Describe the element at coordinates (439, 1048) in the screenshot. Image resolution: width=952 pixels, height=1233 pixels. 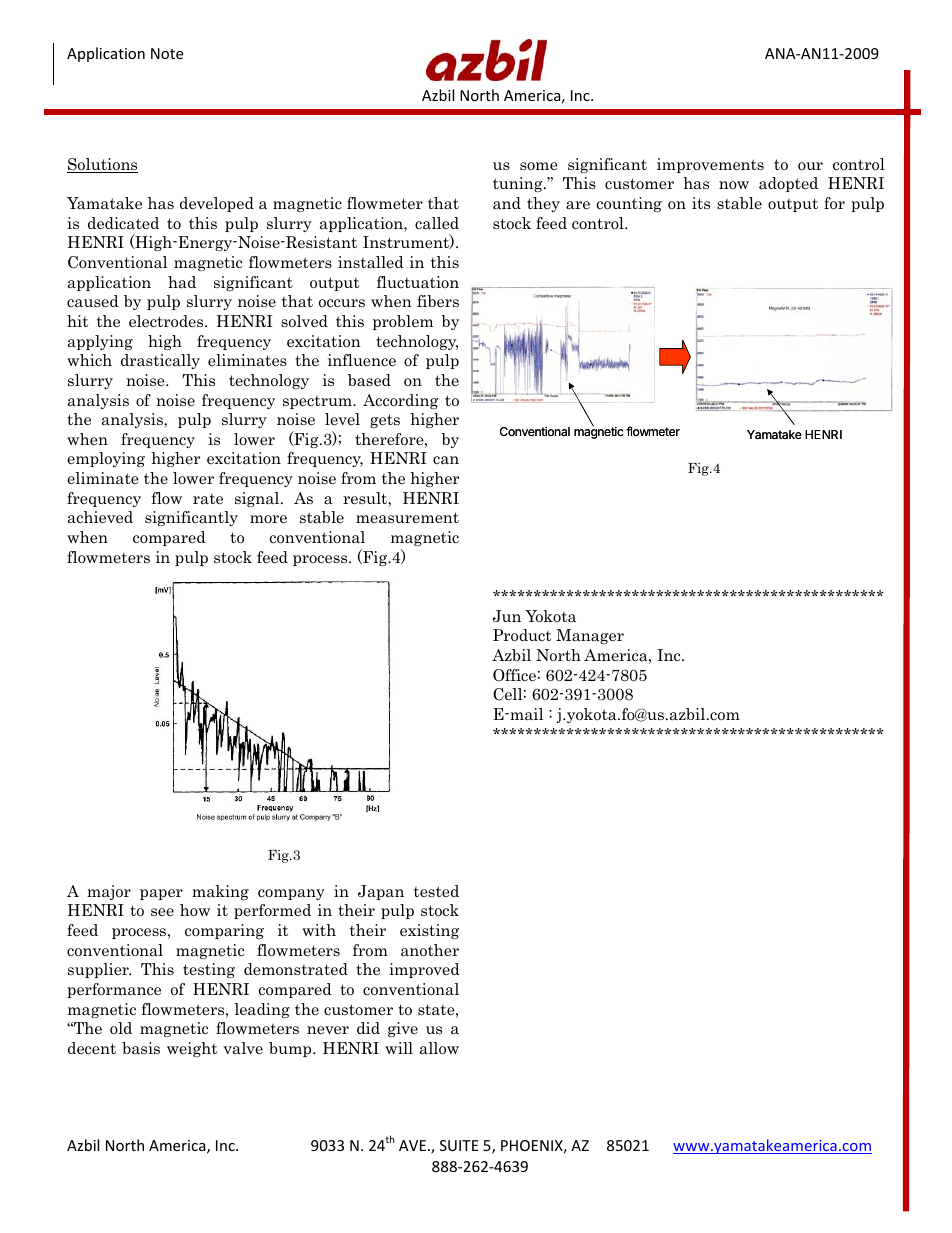
I see `allow` at that location.
